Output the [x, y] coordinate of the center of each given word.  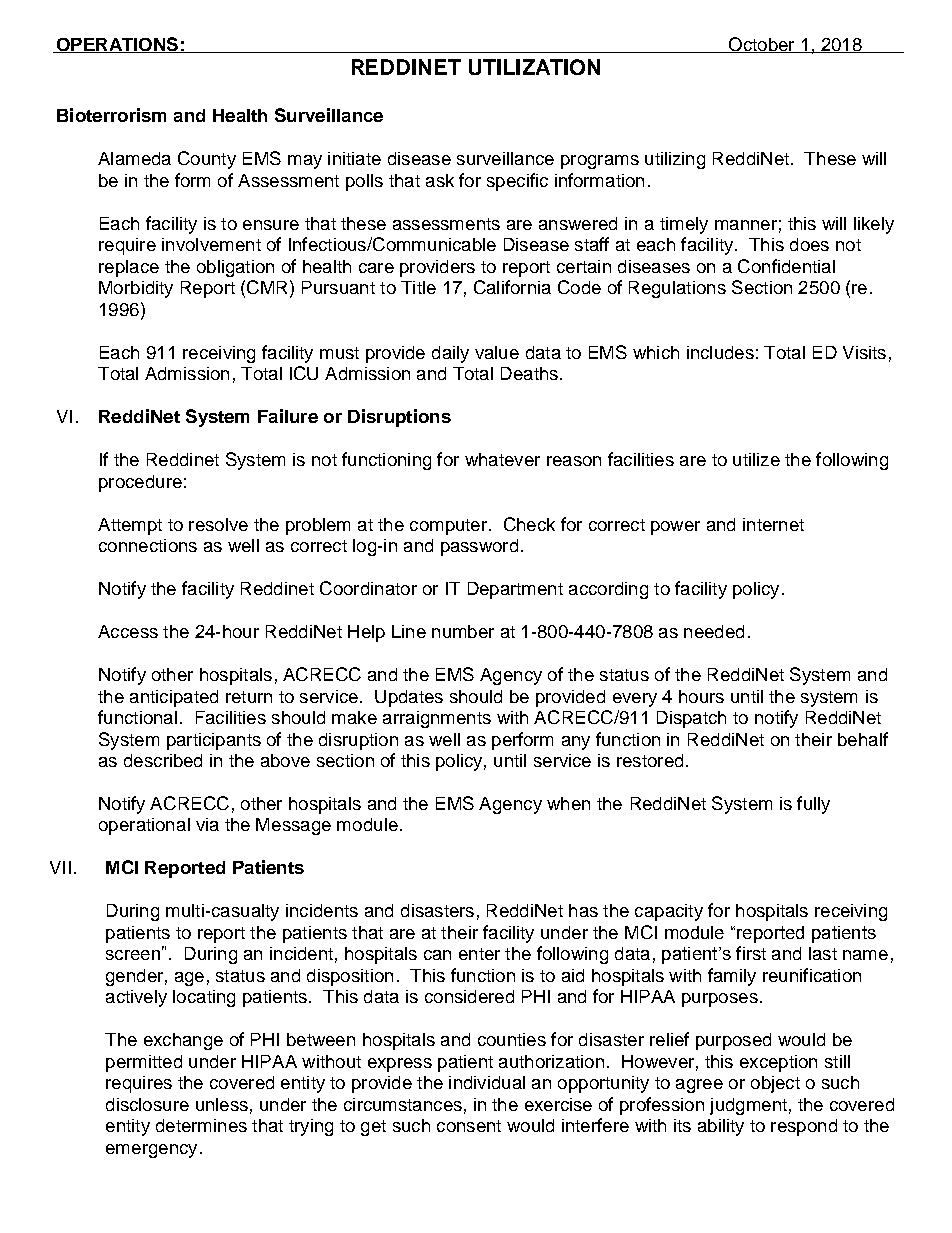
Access [128, 631]
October [761, 45]
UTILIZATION [534, 67]
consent [469, 1126]
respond [804, 1127]
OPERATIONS [117, 45]
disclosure [147, 1104]
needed [714, 631]
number [463, 631]
